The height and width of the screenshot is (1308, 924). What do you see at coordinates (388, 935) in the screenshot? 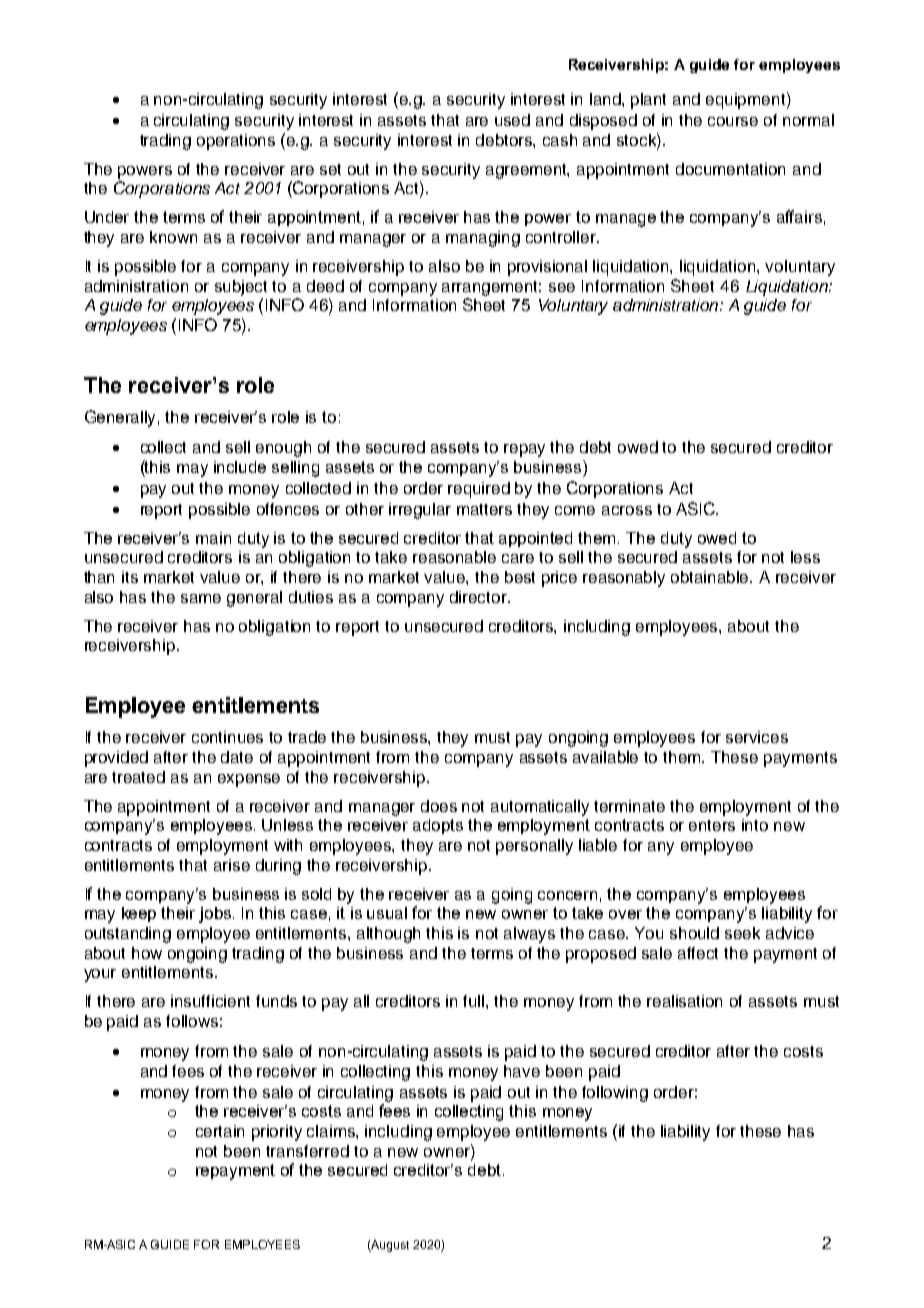
I see `although` at bounding box center [388, 935].
